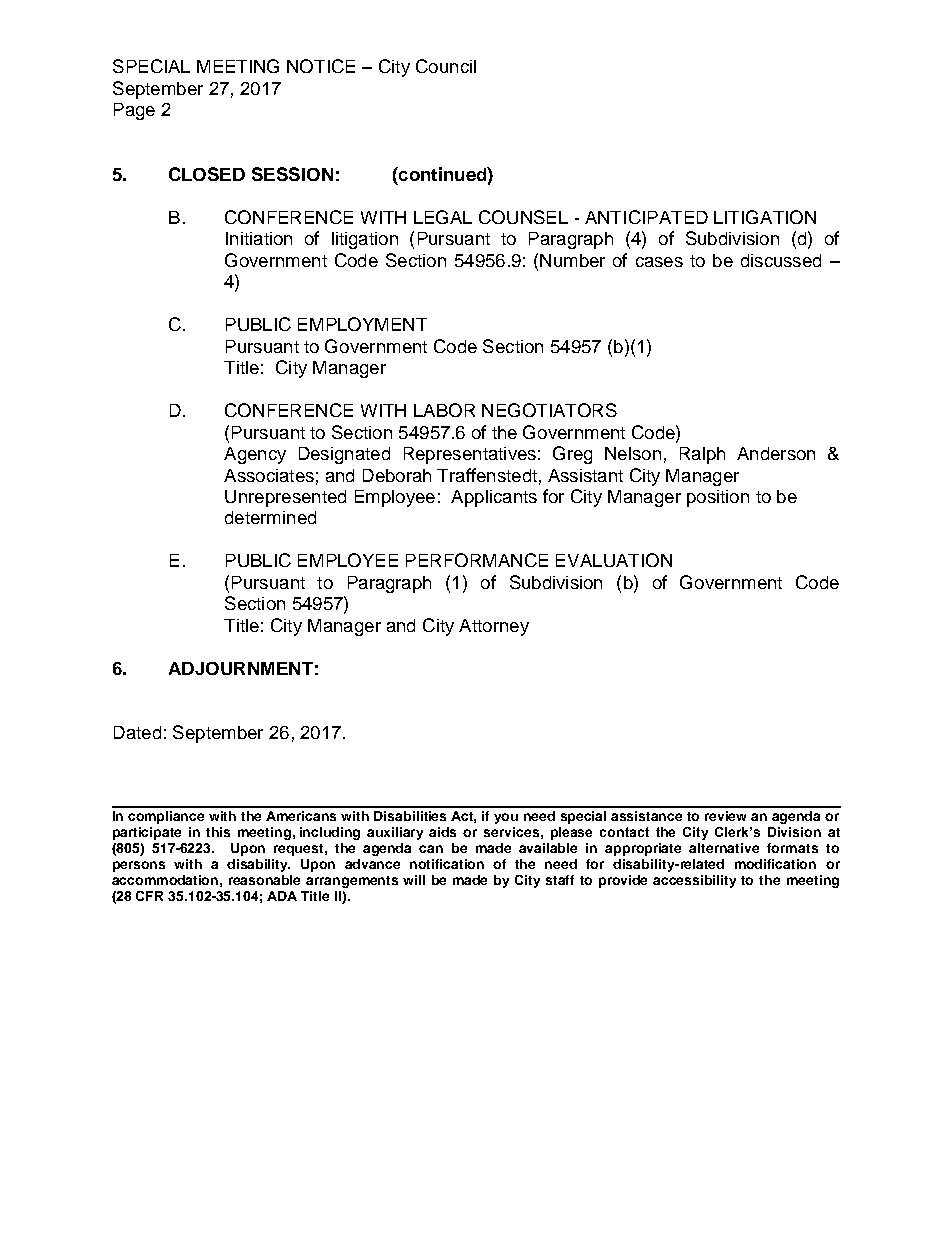 The height and width of the page is (1233, 952). What do you see at coordinates (659, 262) in the page?
I see `cases` at bounding box center [659, 262].
